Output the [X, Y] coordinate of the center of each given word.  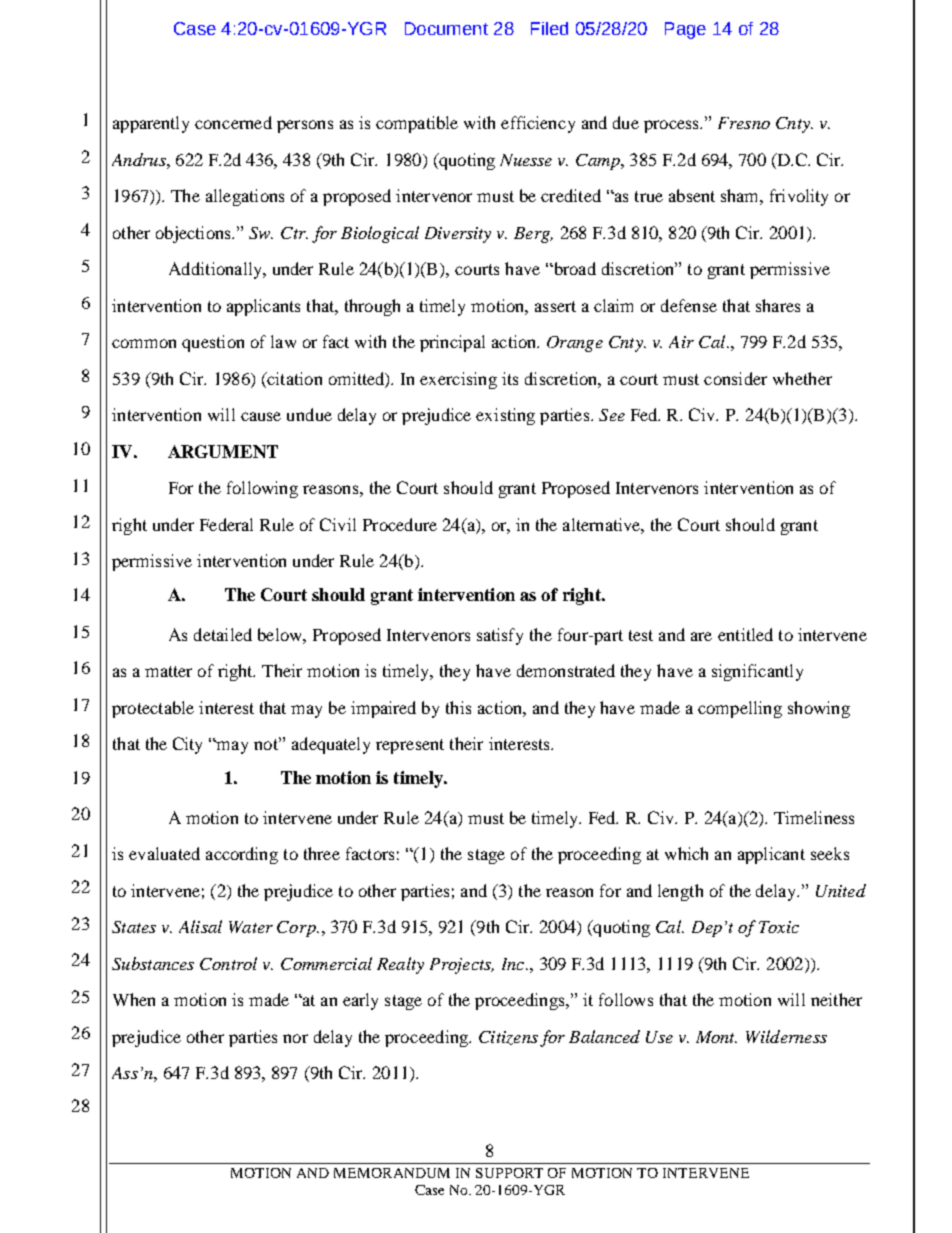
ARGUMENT [223, 451]
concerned [233, 122]
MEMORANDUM [392, 1173]
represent [410, 746]
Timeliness [814, 817]
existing [505, 416]
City [187, 745]
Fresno [744, 123]
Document [446, 28]
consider [735, 378]
